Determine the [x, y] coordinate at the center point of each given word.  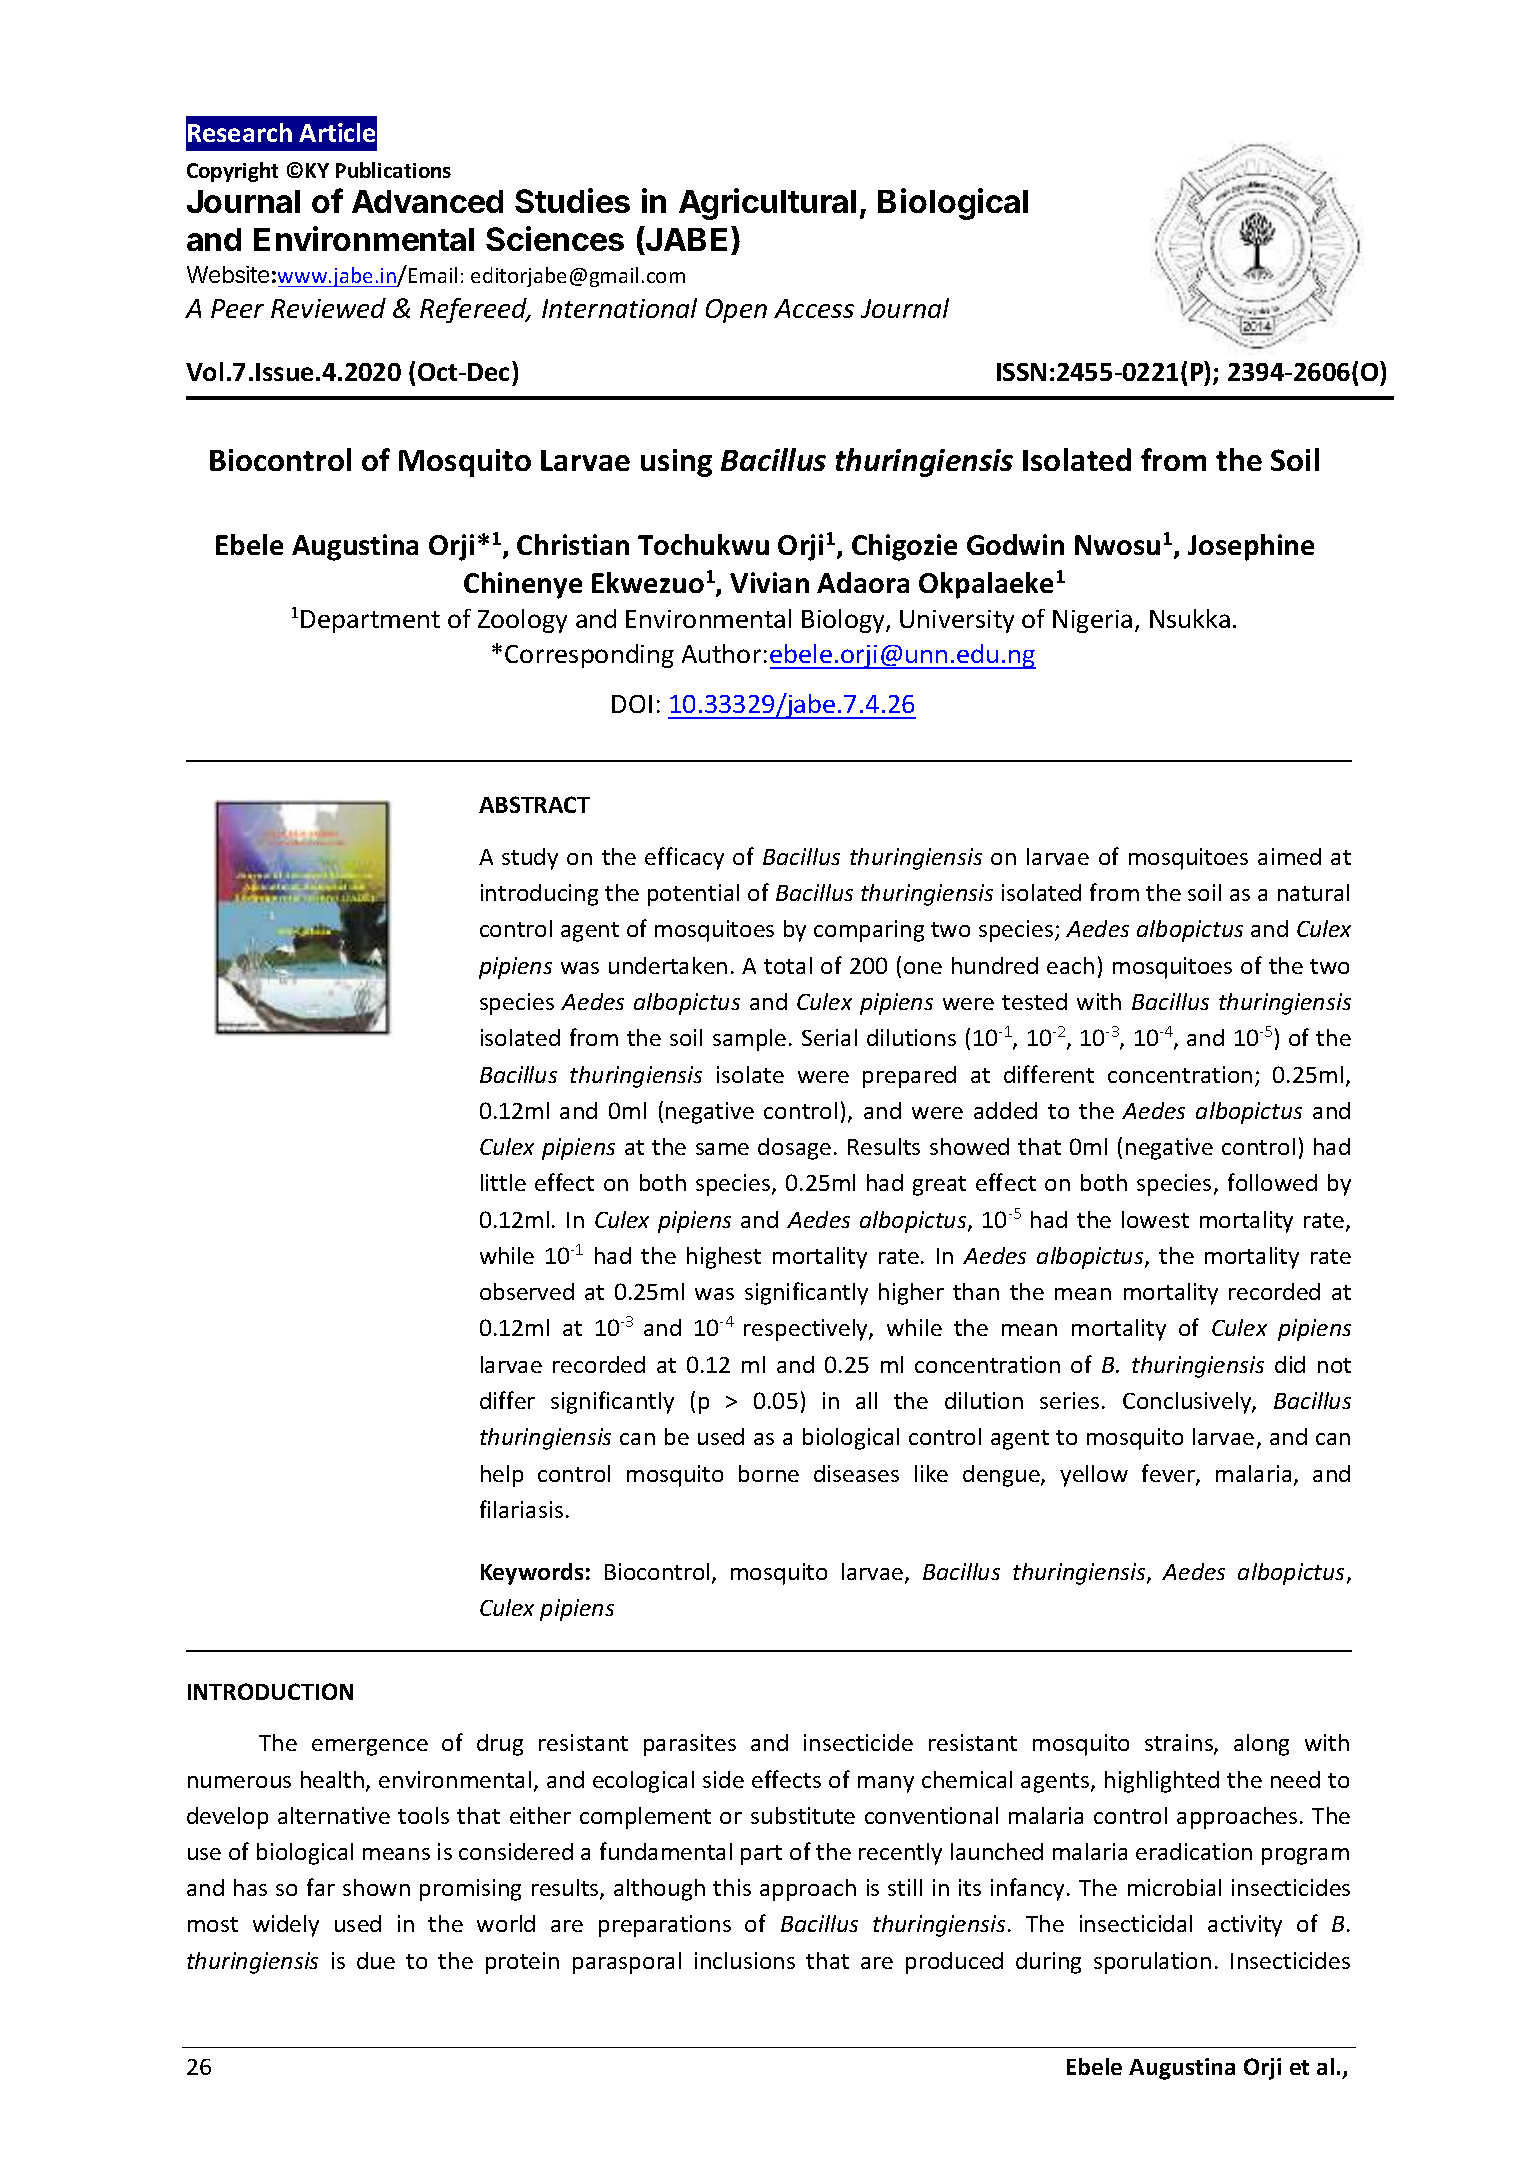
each [1070, 965]
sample [749, 1040]
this [732, 1887]
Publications [393, 170]
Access [814, 308]
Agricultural [767, 204]
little [503, 1182]
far [321, 1887]
